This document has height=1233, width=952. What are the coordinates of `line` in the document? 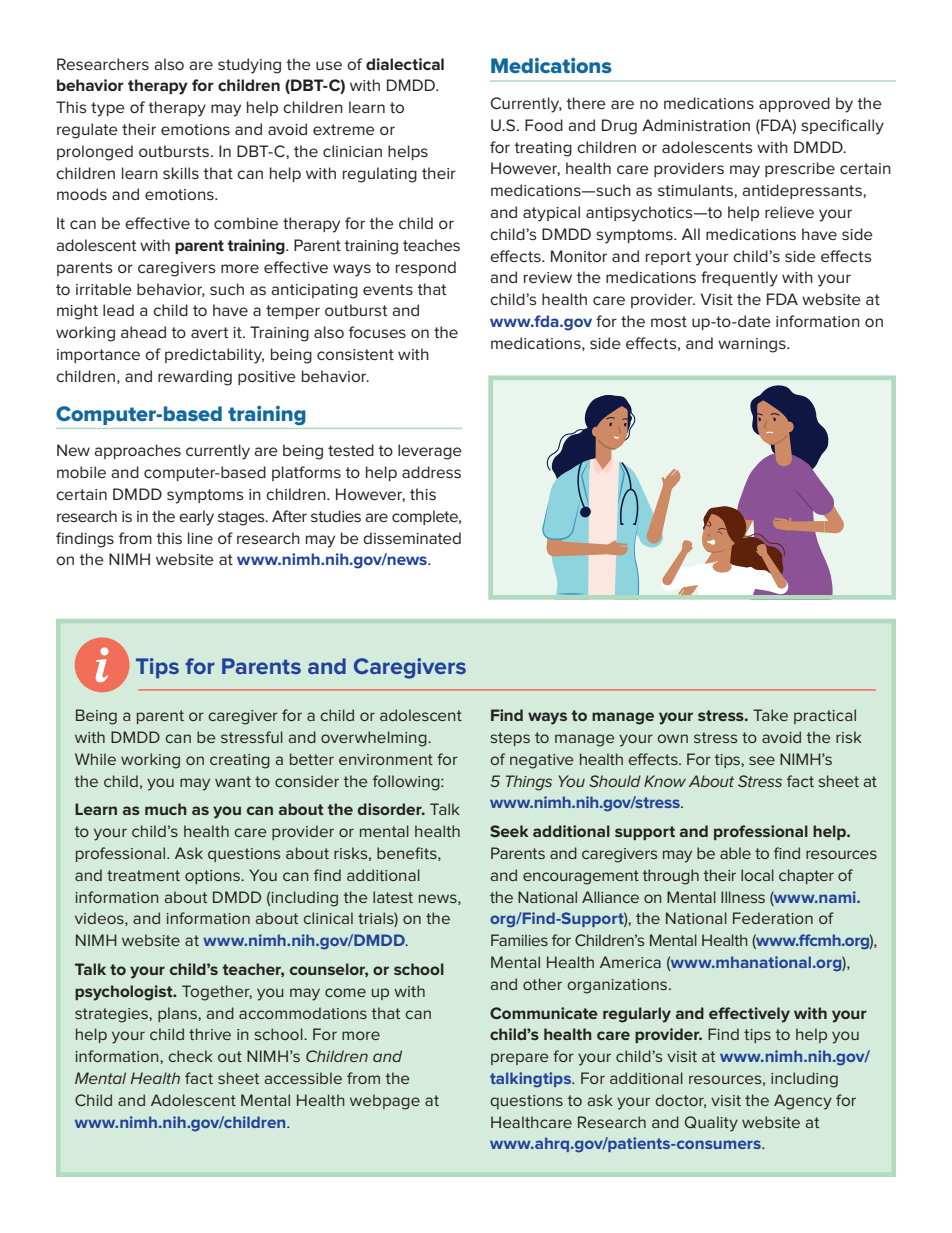 It's located at (200, 538).
